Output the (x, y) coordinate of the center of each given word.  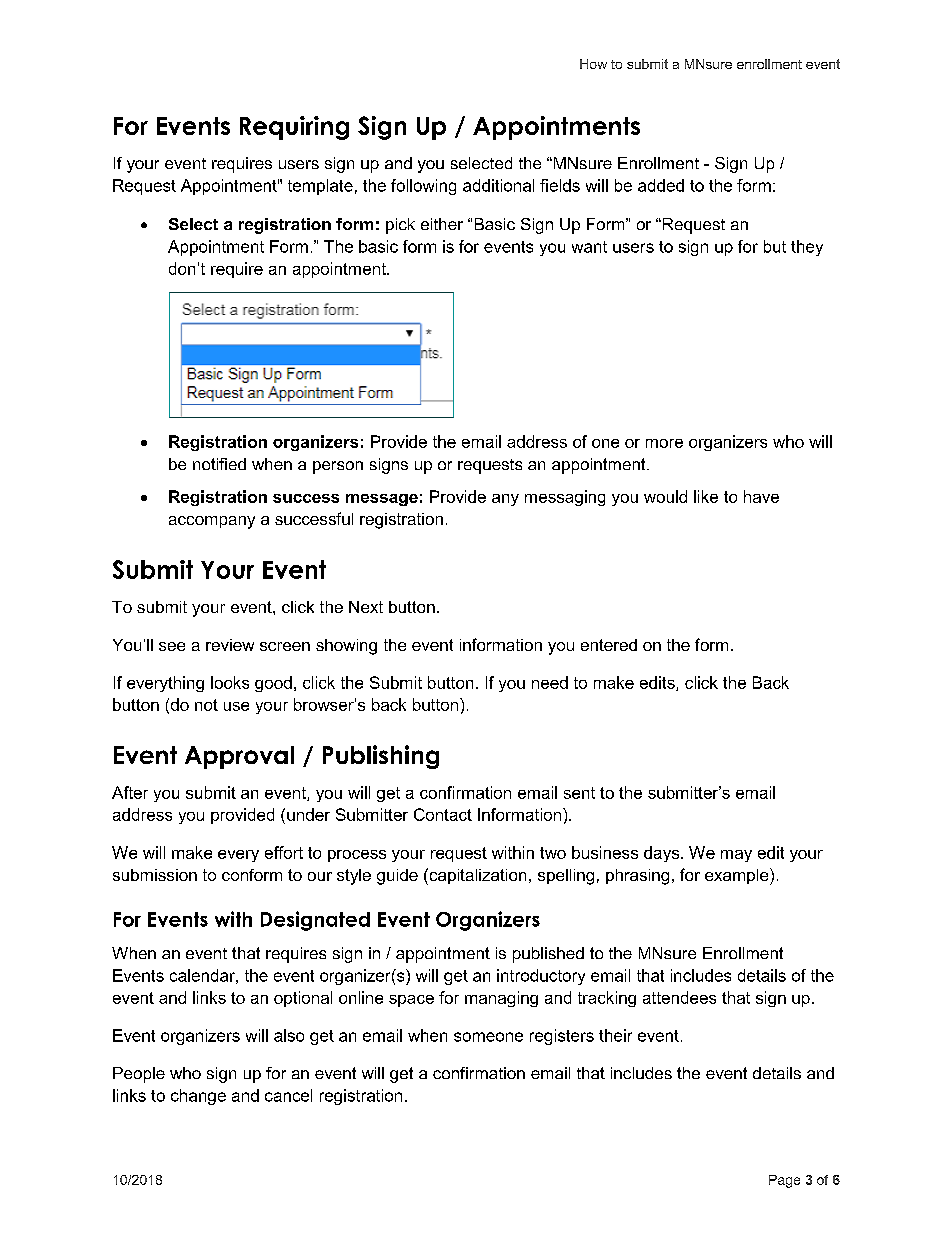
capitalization (476, 876)
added (661, 185)
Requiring (294, 128)
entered (609, 645)
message (382, 500)
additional (498, 185)
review (230, 645)
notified (219, 464)
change (198, 1097)
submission (155, 875)
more (664, 443)
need (550, 682)
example (738, 876)
